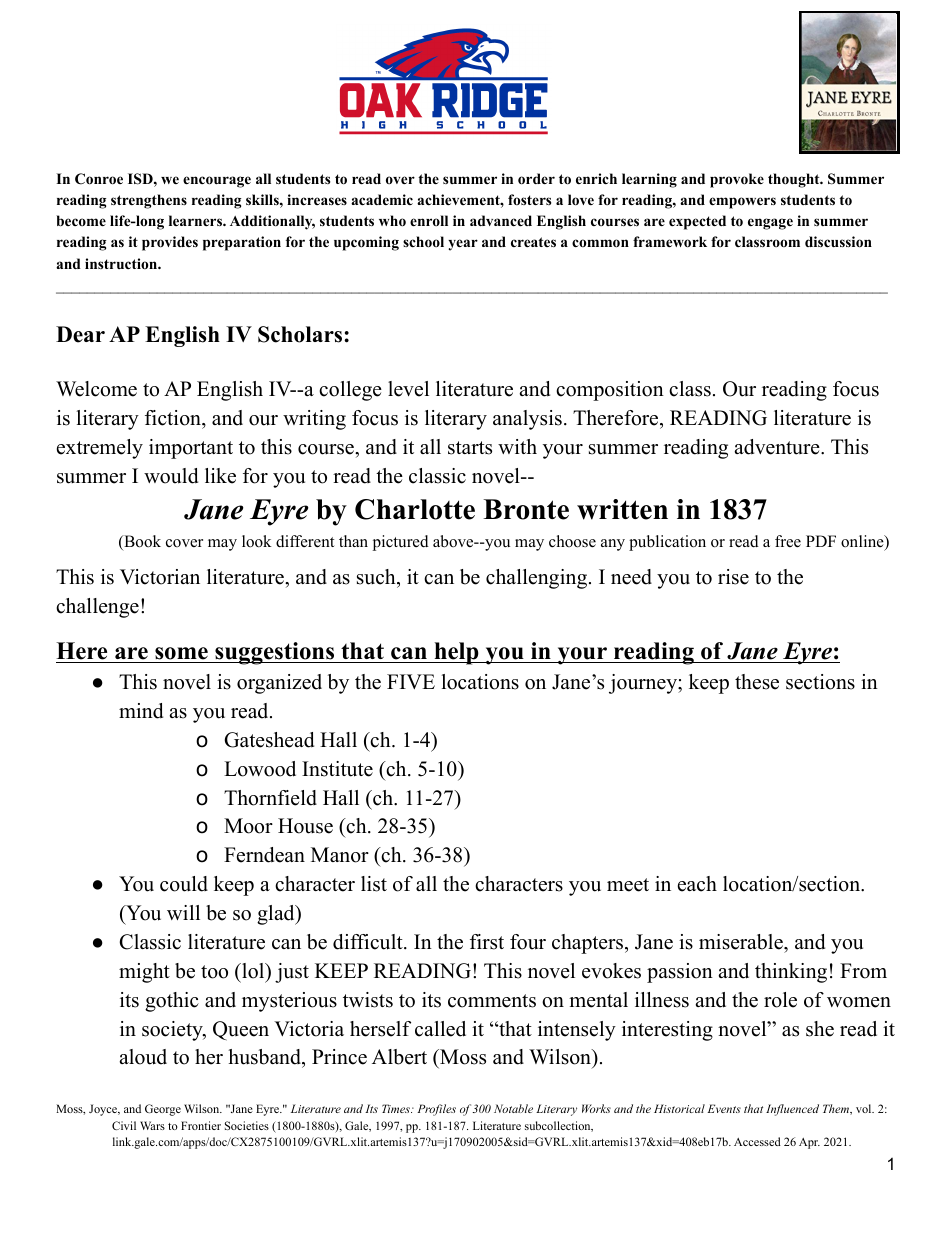 This screenshot has height=1233, width=952. What do you see at coordinates (770, 224) in the screenshot?
I see `engage` at bounding box center [770, 224].
